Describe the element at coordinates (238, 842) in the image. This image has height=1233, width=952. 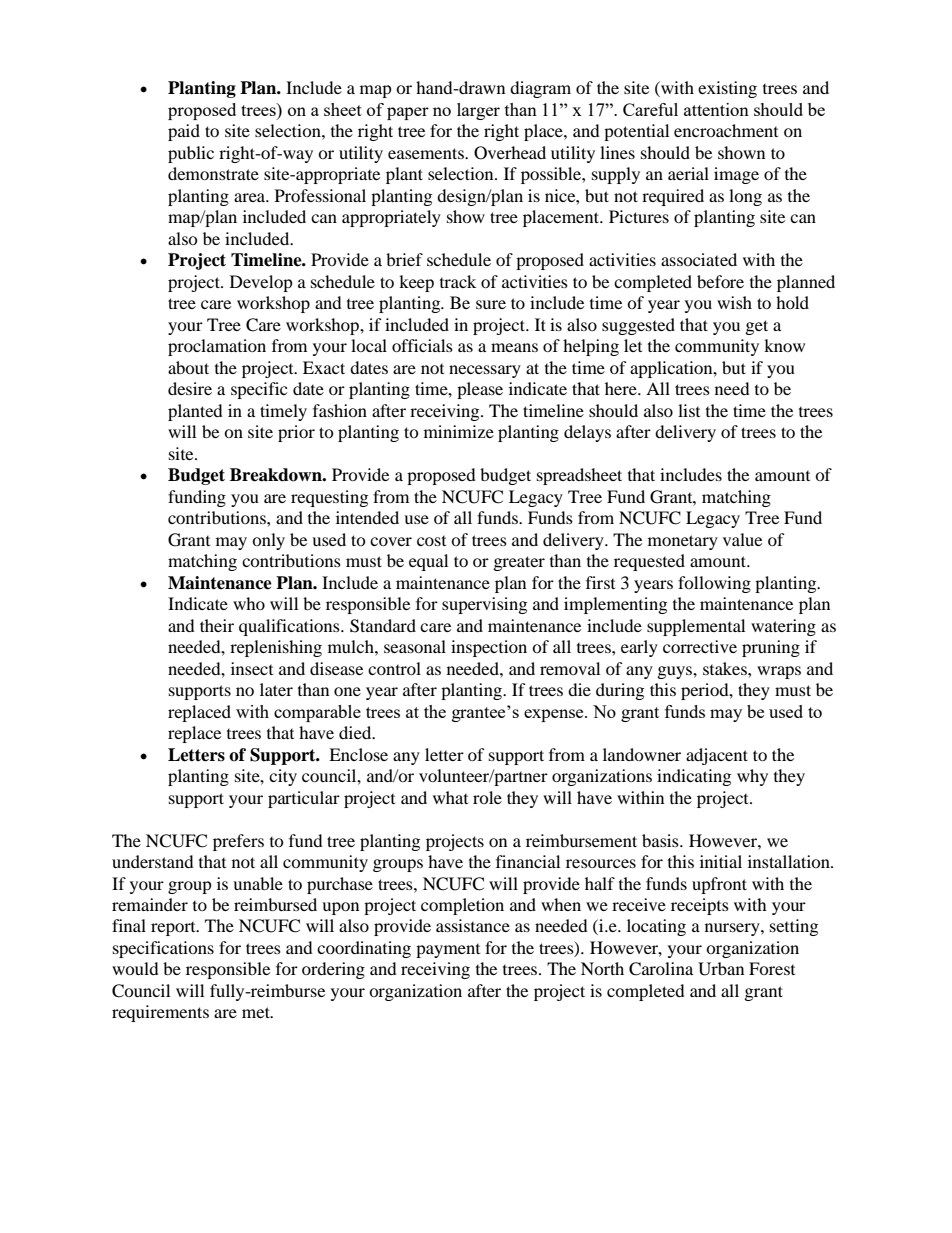
I see `prefers` at that location.
